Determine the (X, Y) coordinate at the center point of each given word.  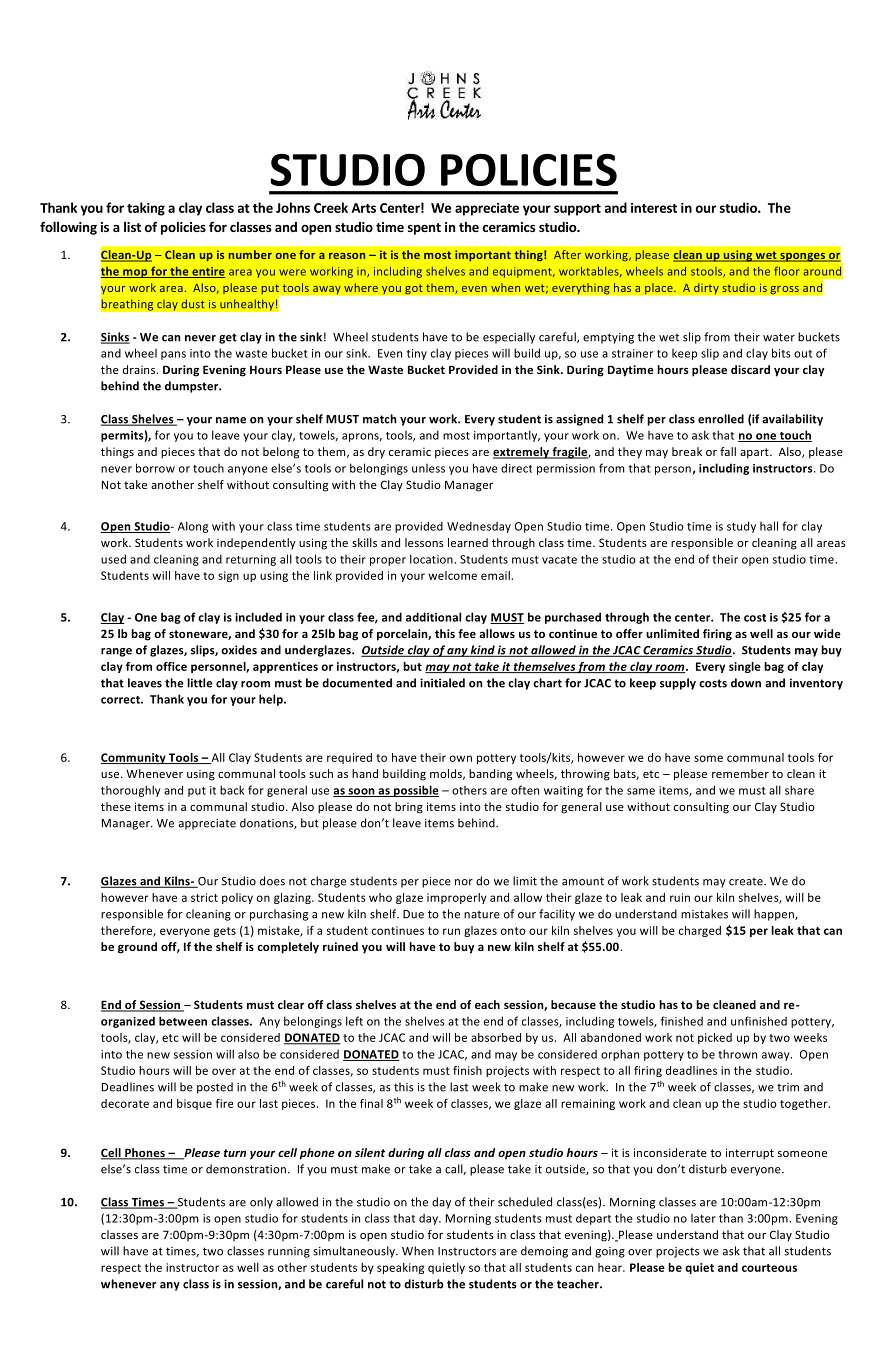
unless (428, 468)
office (171, 666)
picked (715, 1038)
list (132, 227)
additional (433, 617)
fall (728, 451)
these (116, 806)
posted (215, 1088)
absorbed (496, 1037)
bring (409, 808)
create (747, 882)
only (261, 1203)
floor (787, 271)
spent (424, 229)
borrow (155, 468)
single (745, 667)
